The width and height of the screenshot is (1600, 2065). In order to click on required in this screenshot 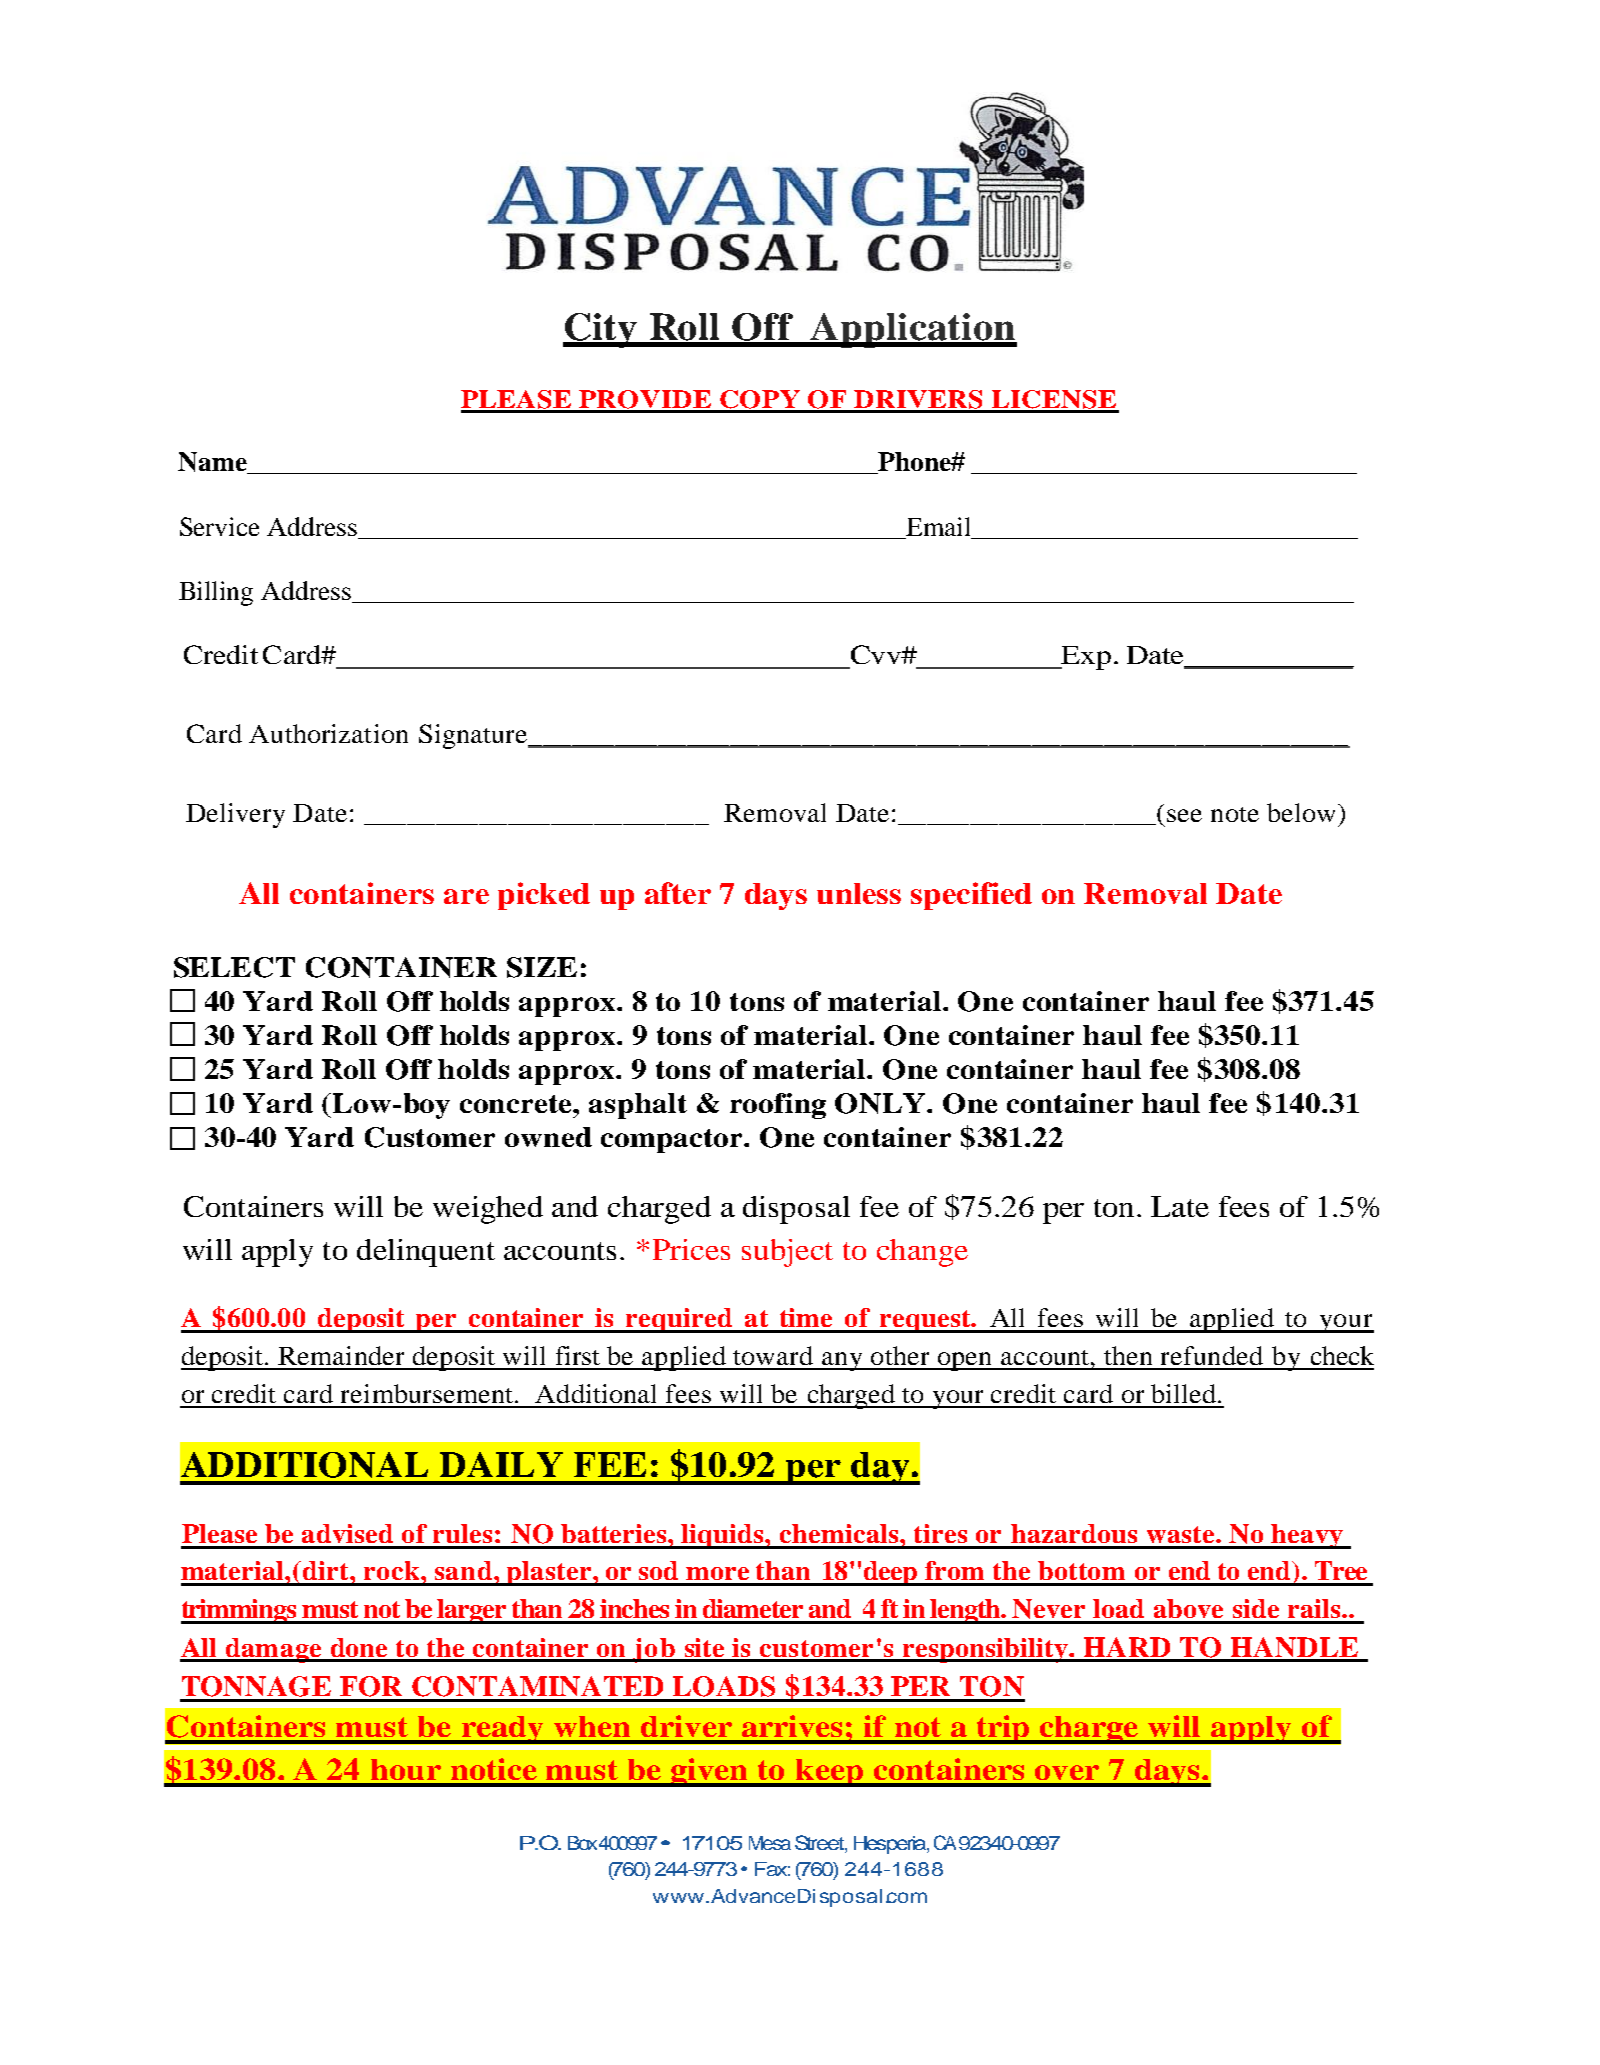, I will do `click(680, 1320)`.
